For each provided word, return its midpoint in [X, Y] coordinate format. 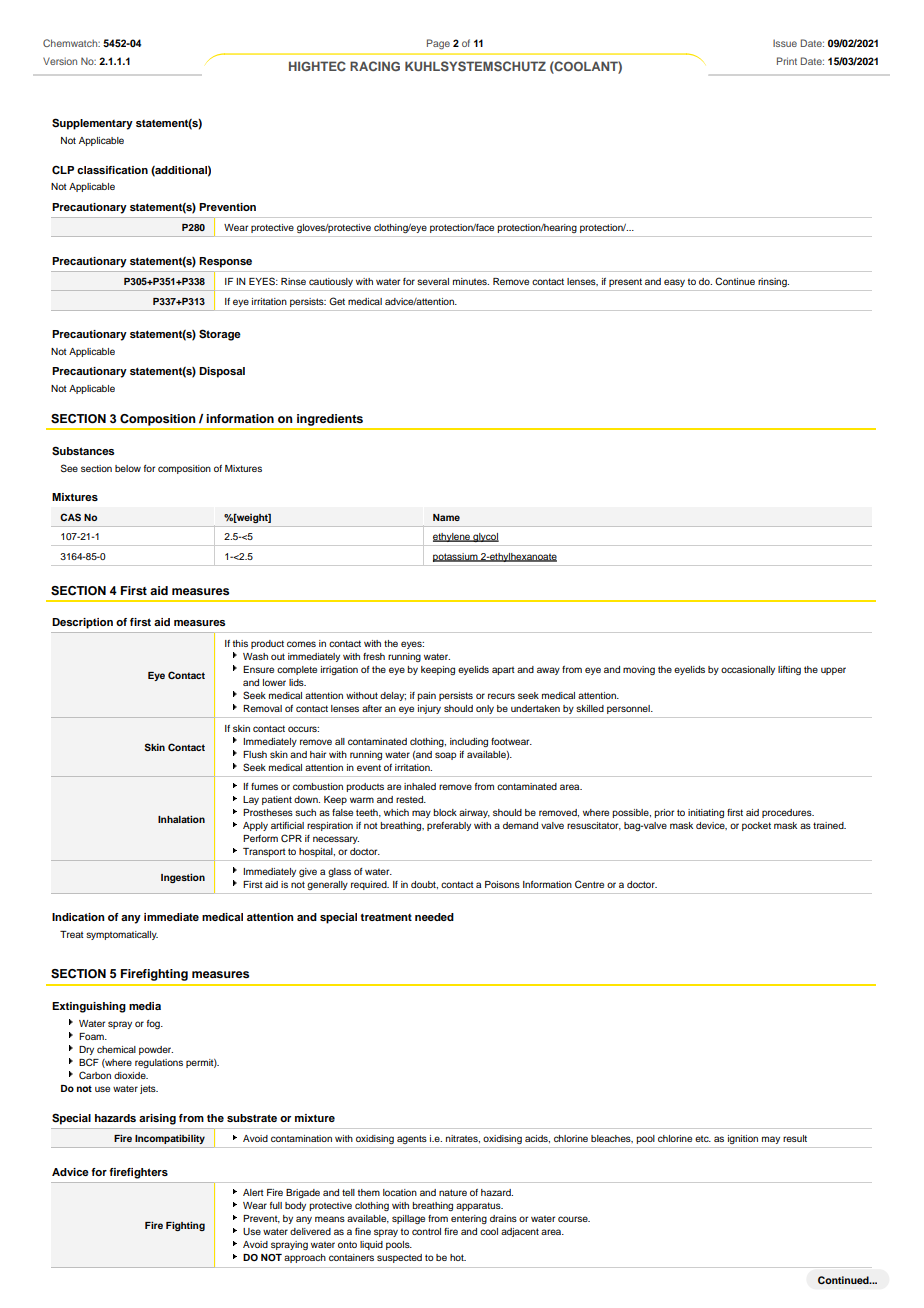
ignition [743, 1139]
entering [469, 1219]
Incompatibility [170, 1139]
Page [438, 44]
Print [787, 61]
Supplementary [92, 124]
